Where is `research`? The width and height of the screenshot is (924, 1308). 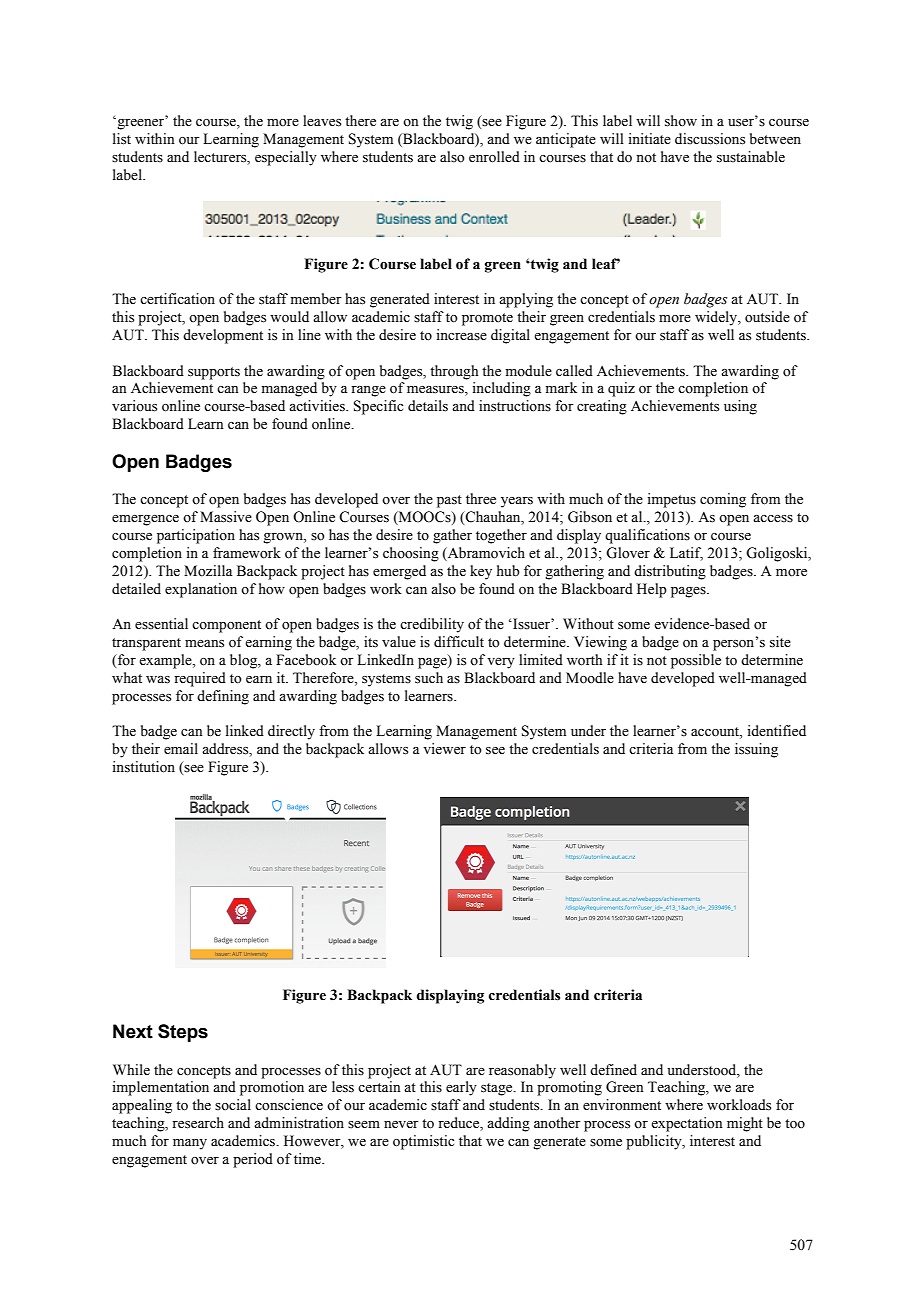 research is located at coordinates (198, 1123).
